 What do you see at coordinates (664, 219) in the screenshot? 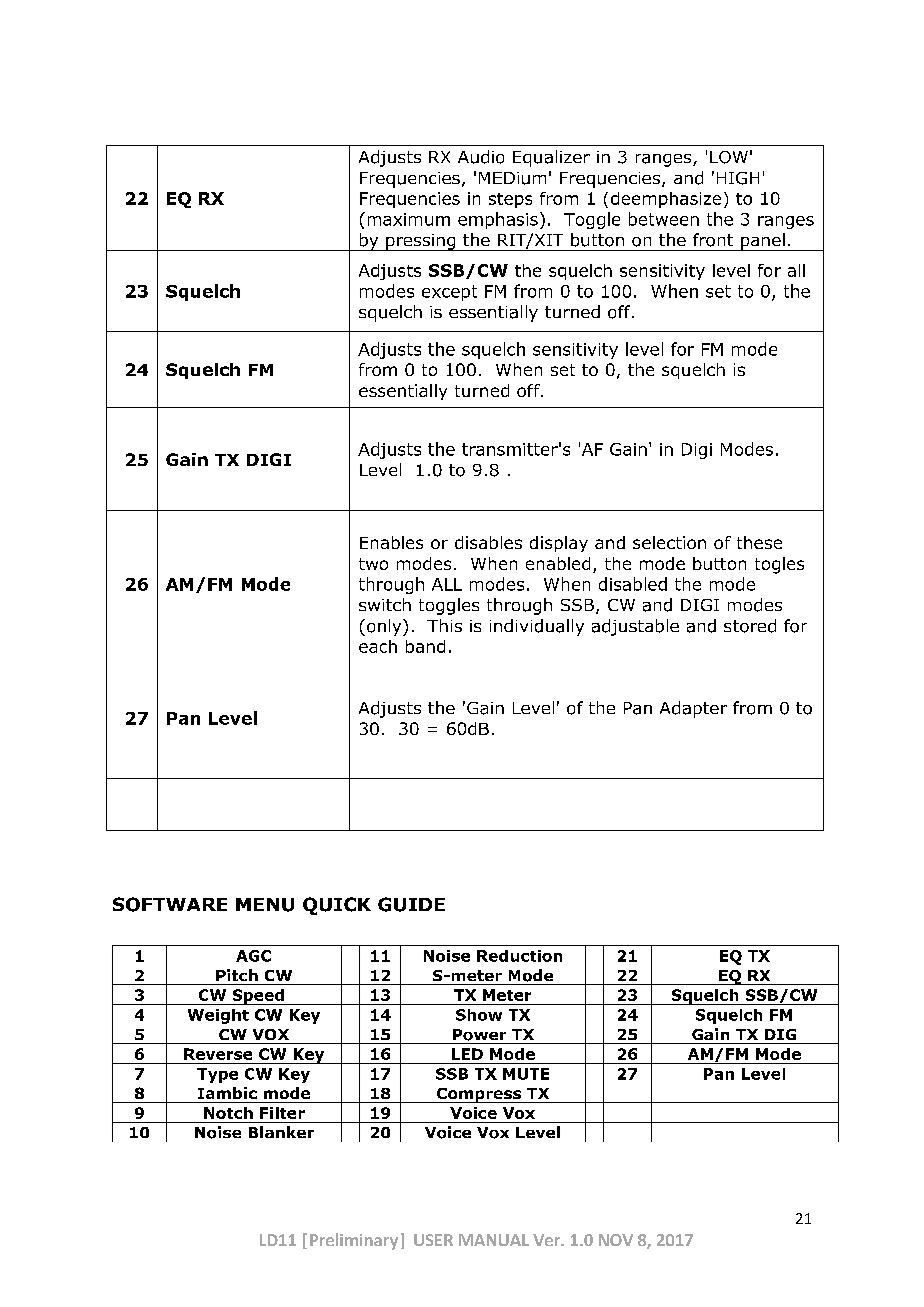
I see `between` at bounding box center [664, 219].
